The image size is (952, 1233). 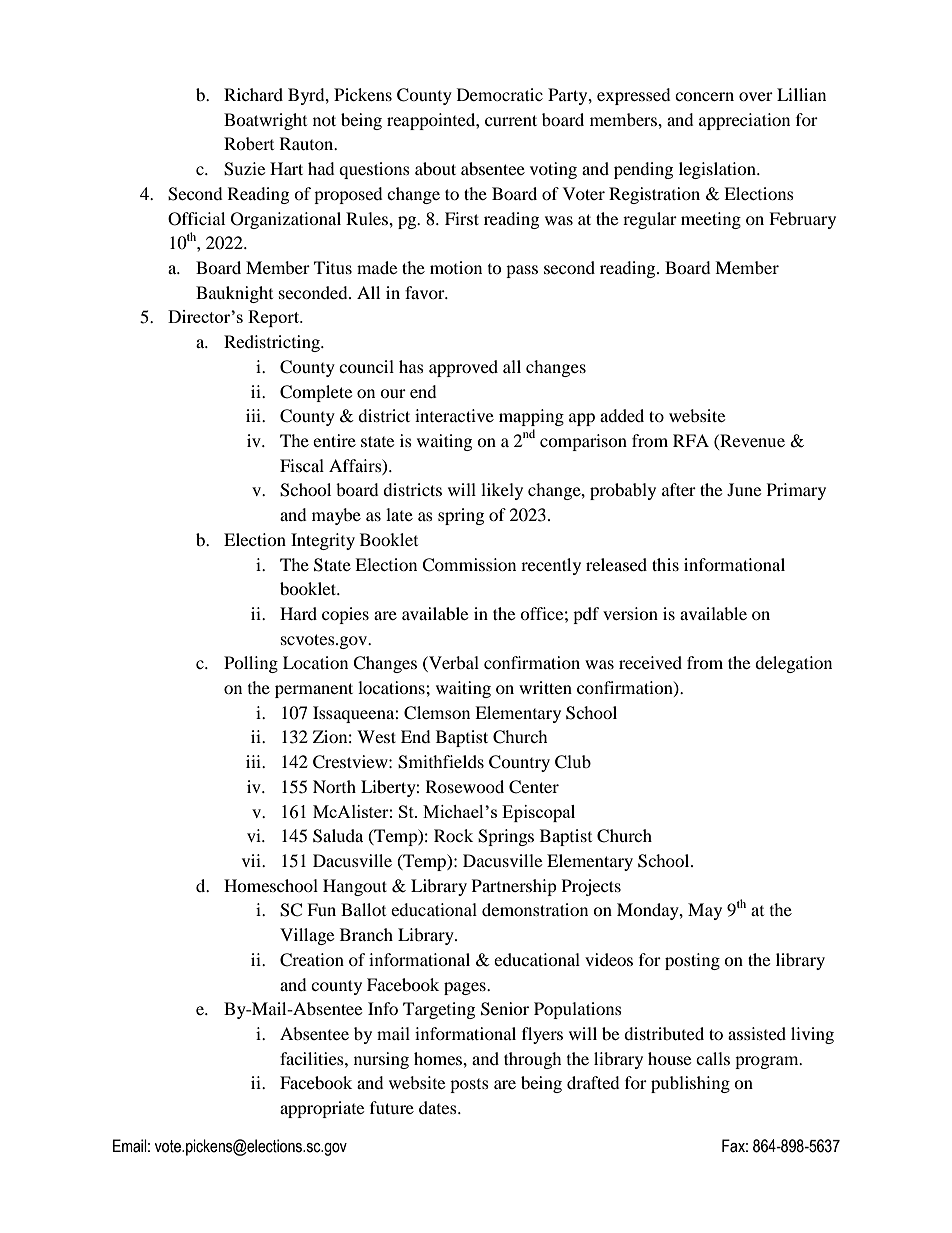 I want to click on facilities, so click(x=313, y=1058).
